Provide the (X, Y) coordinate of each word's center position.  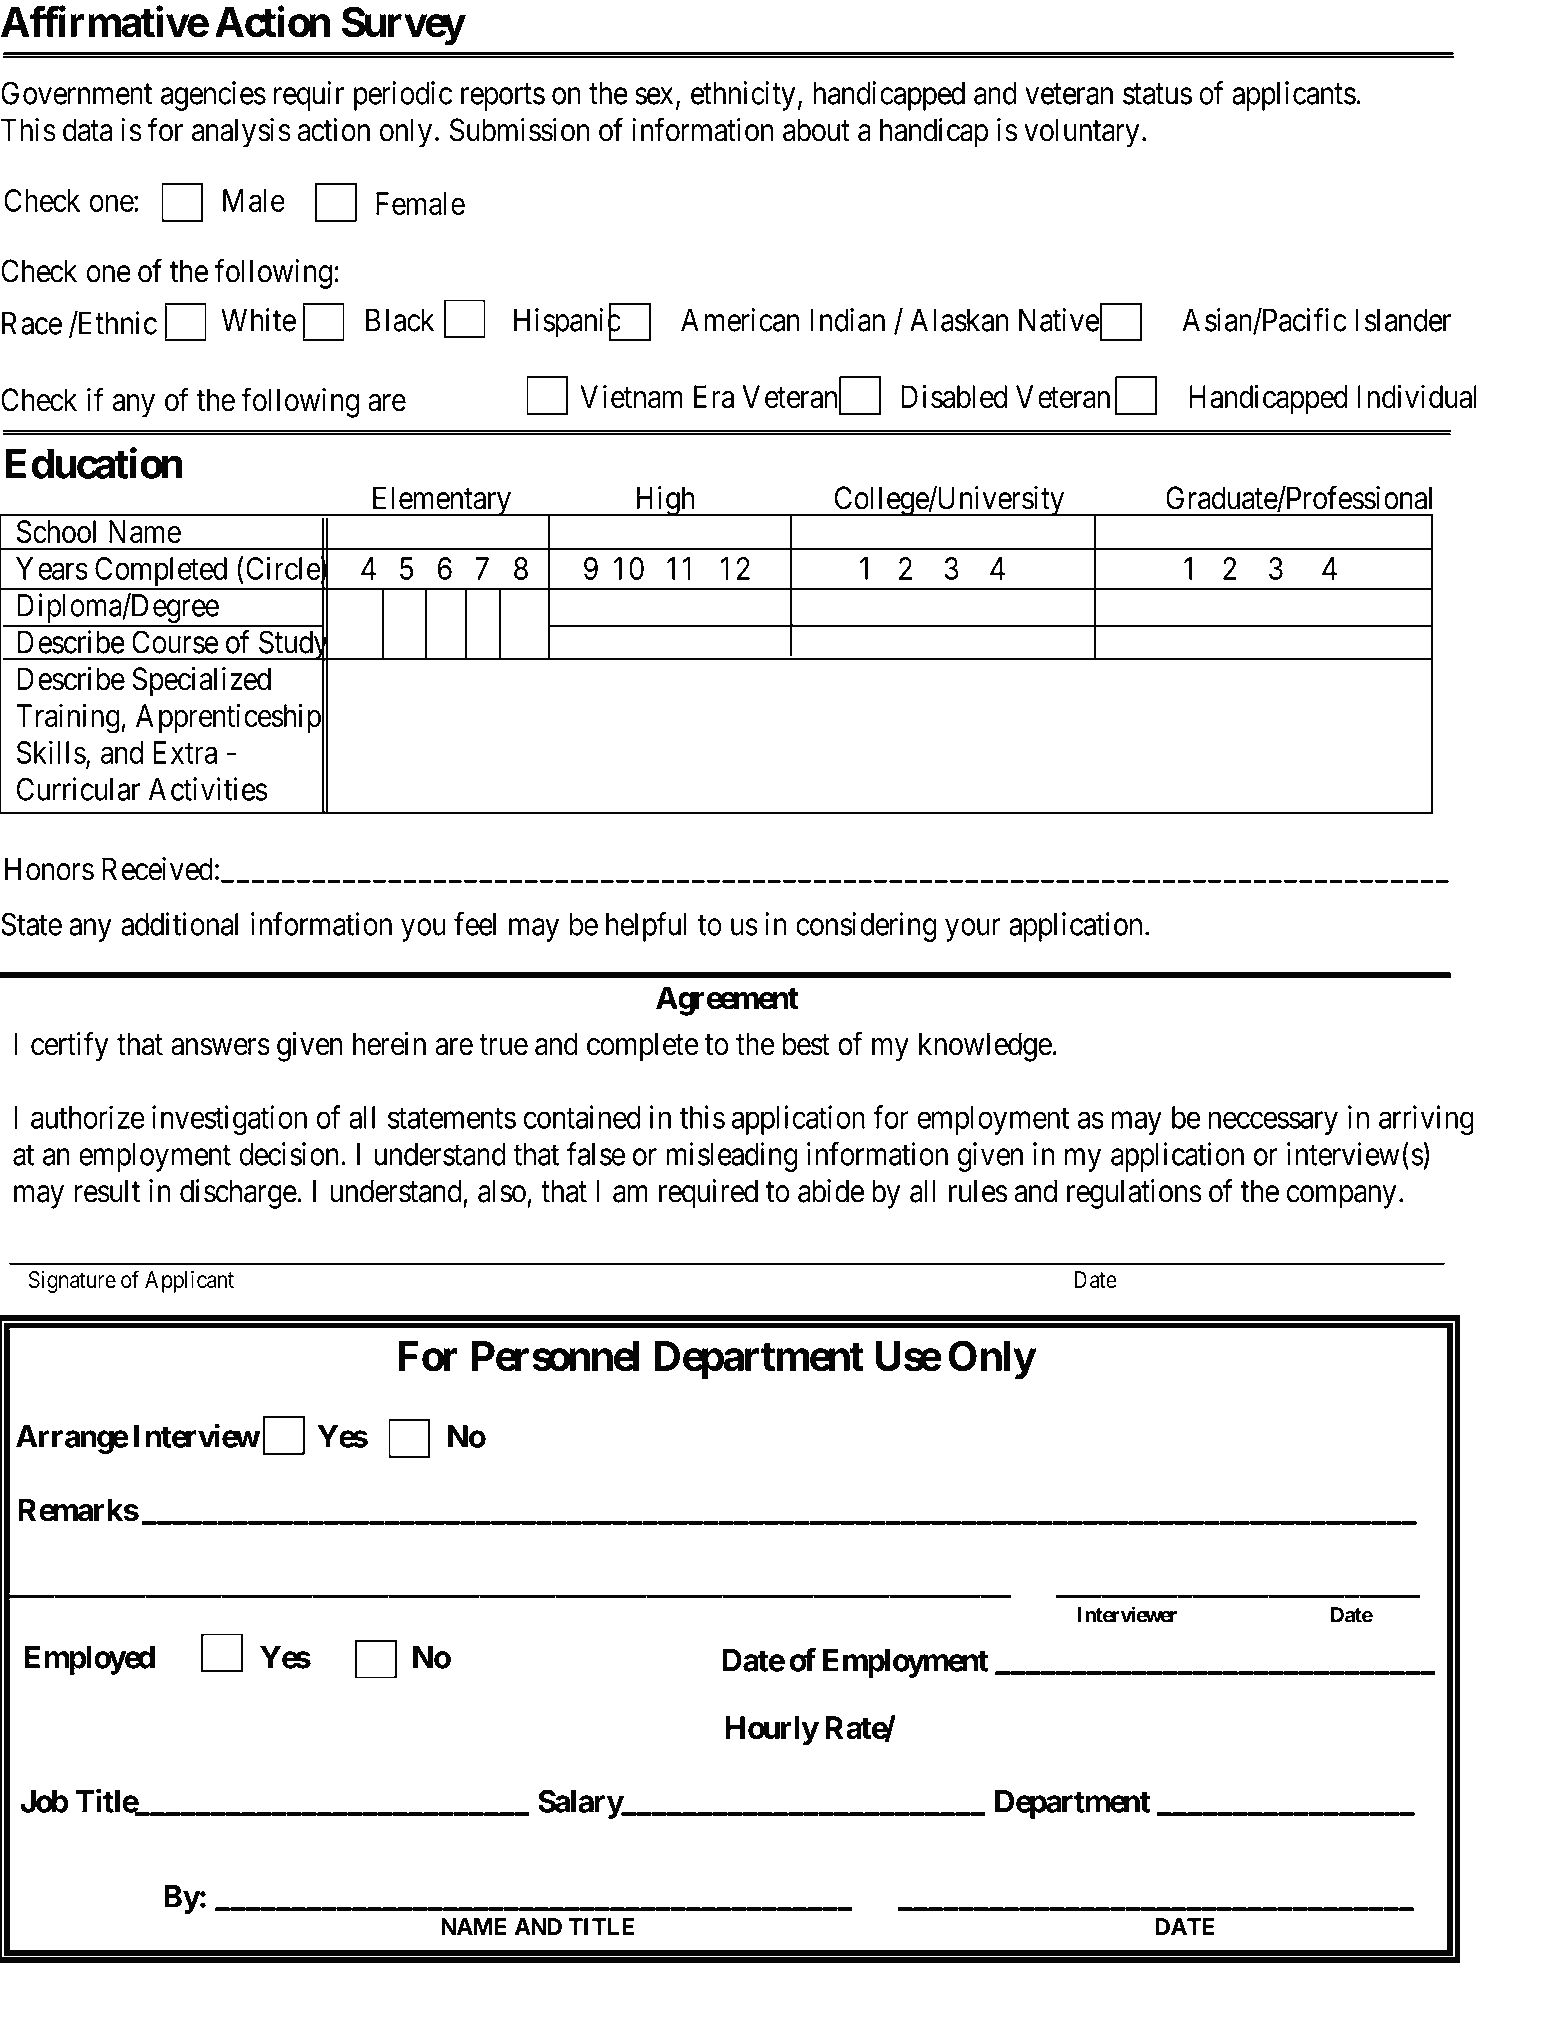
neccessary (1273, 1123)
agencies (213, 96)
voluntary (1081, 133)
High (665, 501)
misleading (732, 1157)
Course (175, 642)
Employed (90, 1660)
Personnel (555, 1356)
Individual (1417, 396)
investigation (229, 1120)
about (816, 130)
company (1341, 1197)
